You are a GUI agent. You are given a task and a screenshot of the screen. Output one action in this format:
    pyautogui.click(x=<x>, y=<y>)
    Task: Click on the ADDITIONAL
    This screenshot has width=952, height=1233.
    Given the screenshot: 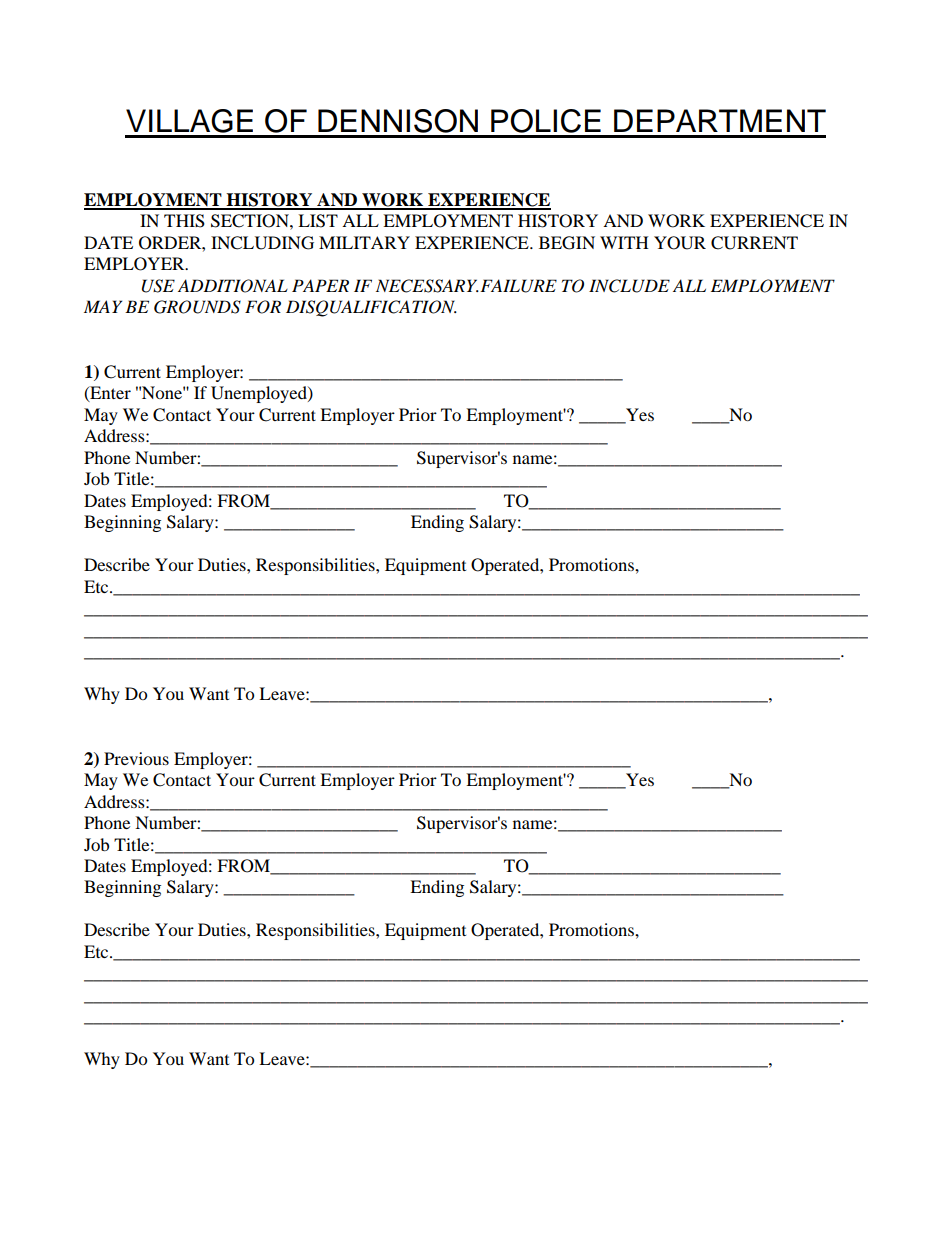 What is the action you would take?
    pyautogui.click(x=233, y=286)
